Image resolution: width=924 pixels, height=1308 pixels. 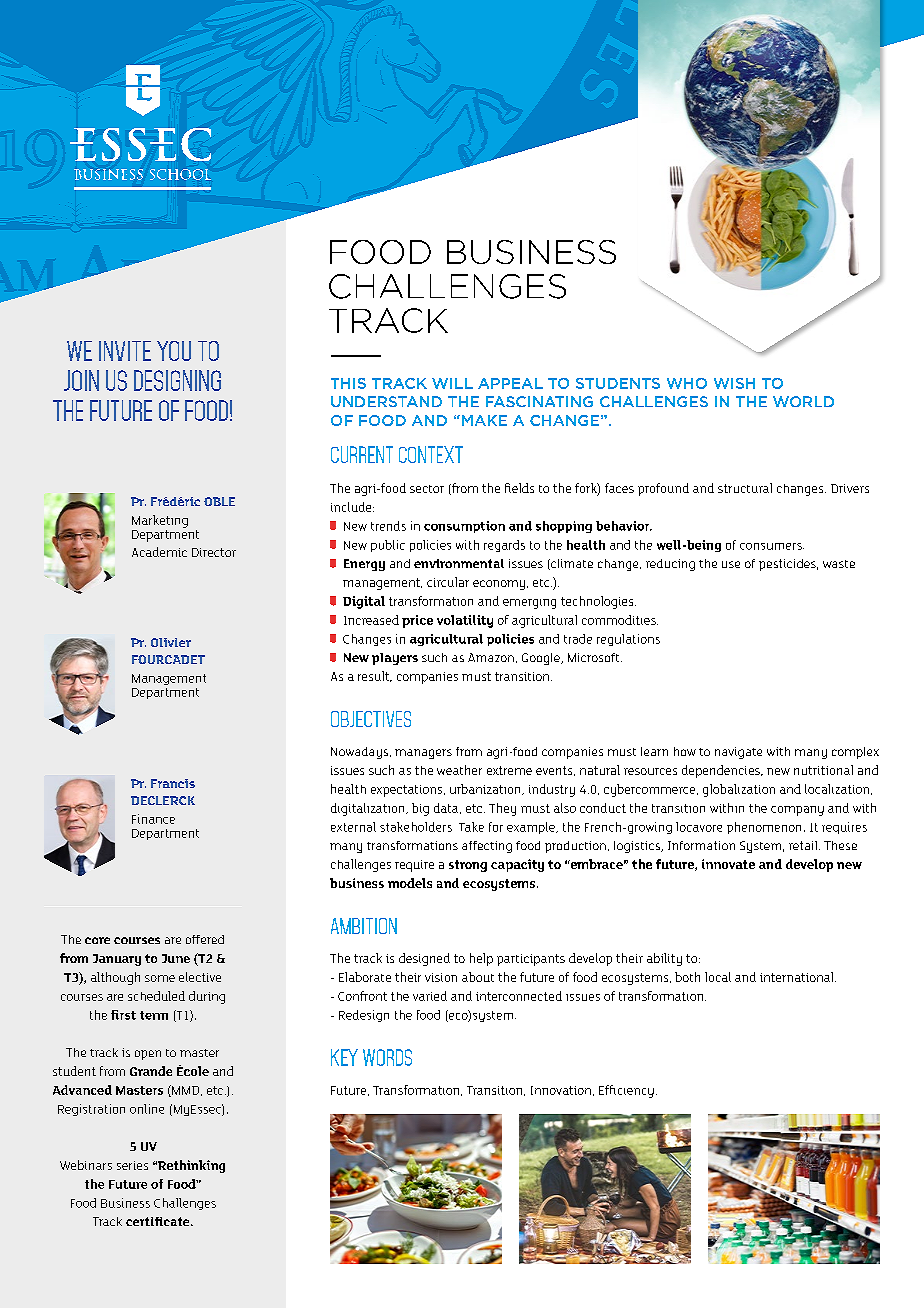 I want to click on about, so click(x=478, y=977).
